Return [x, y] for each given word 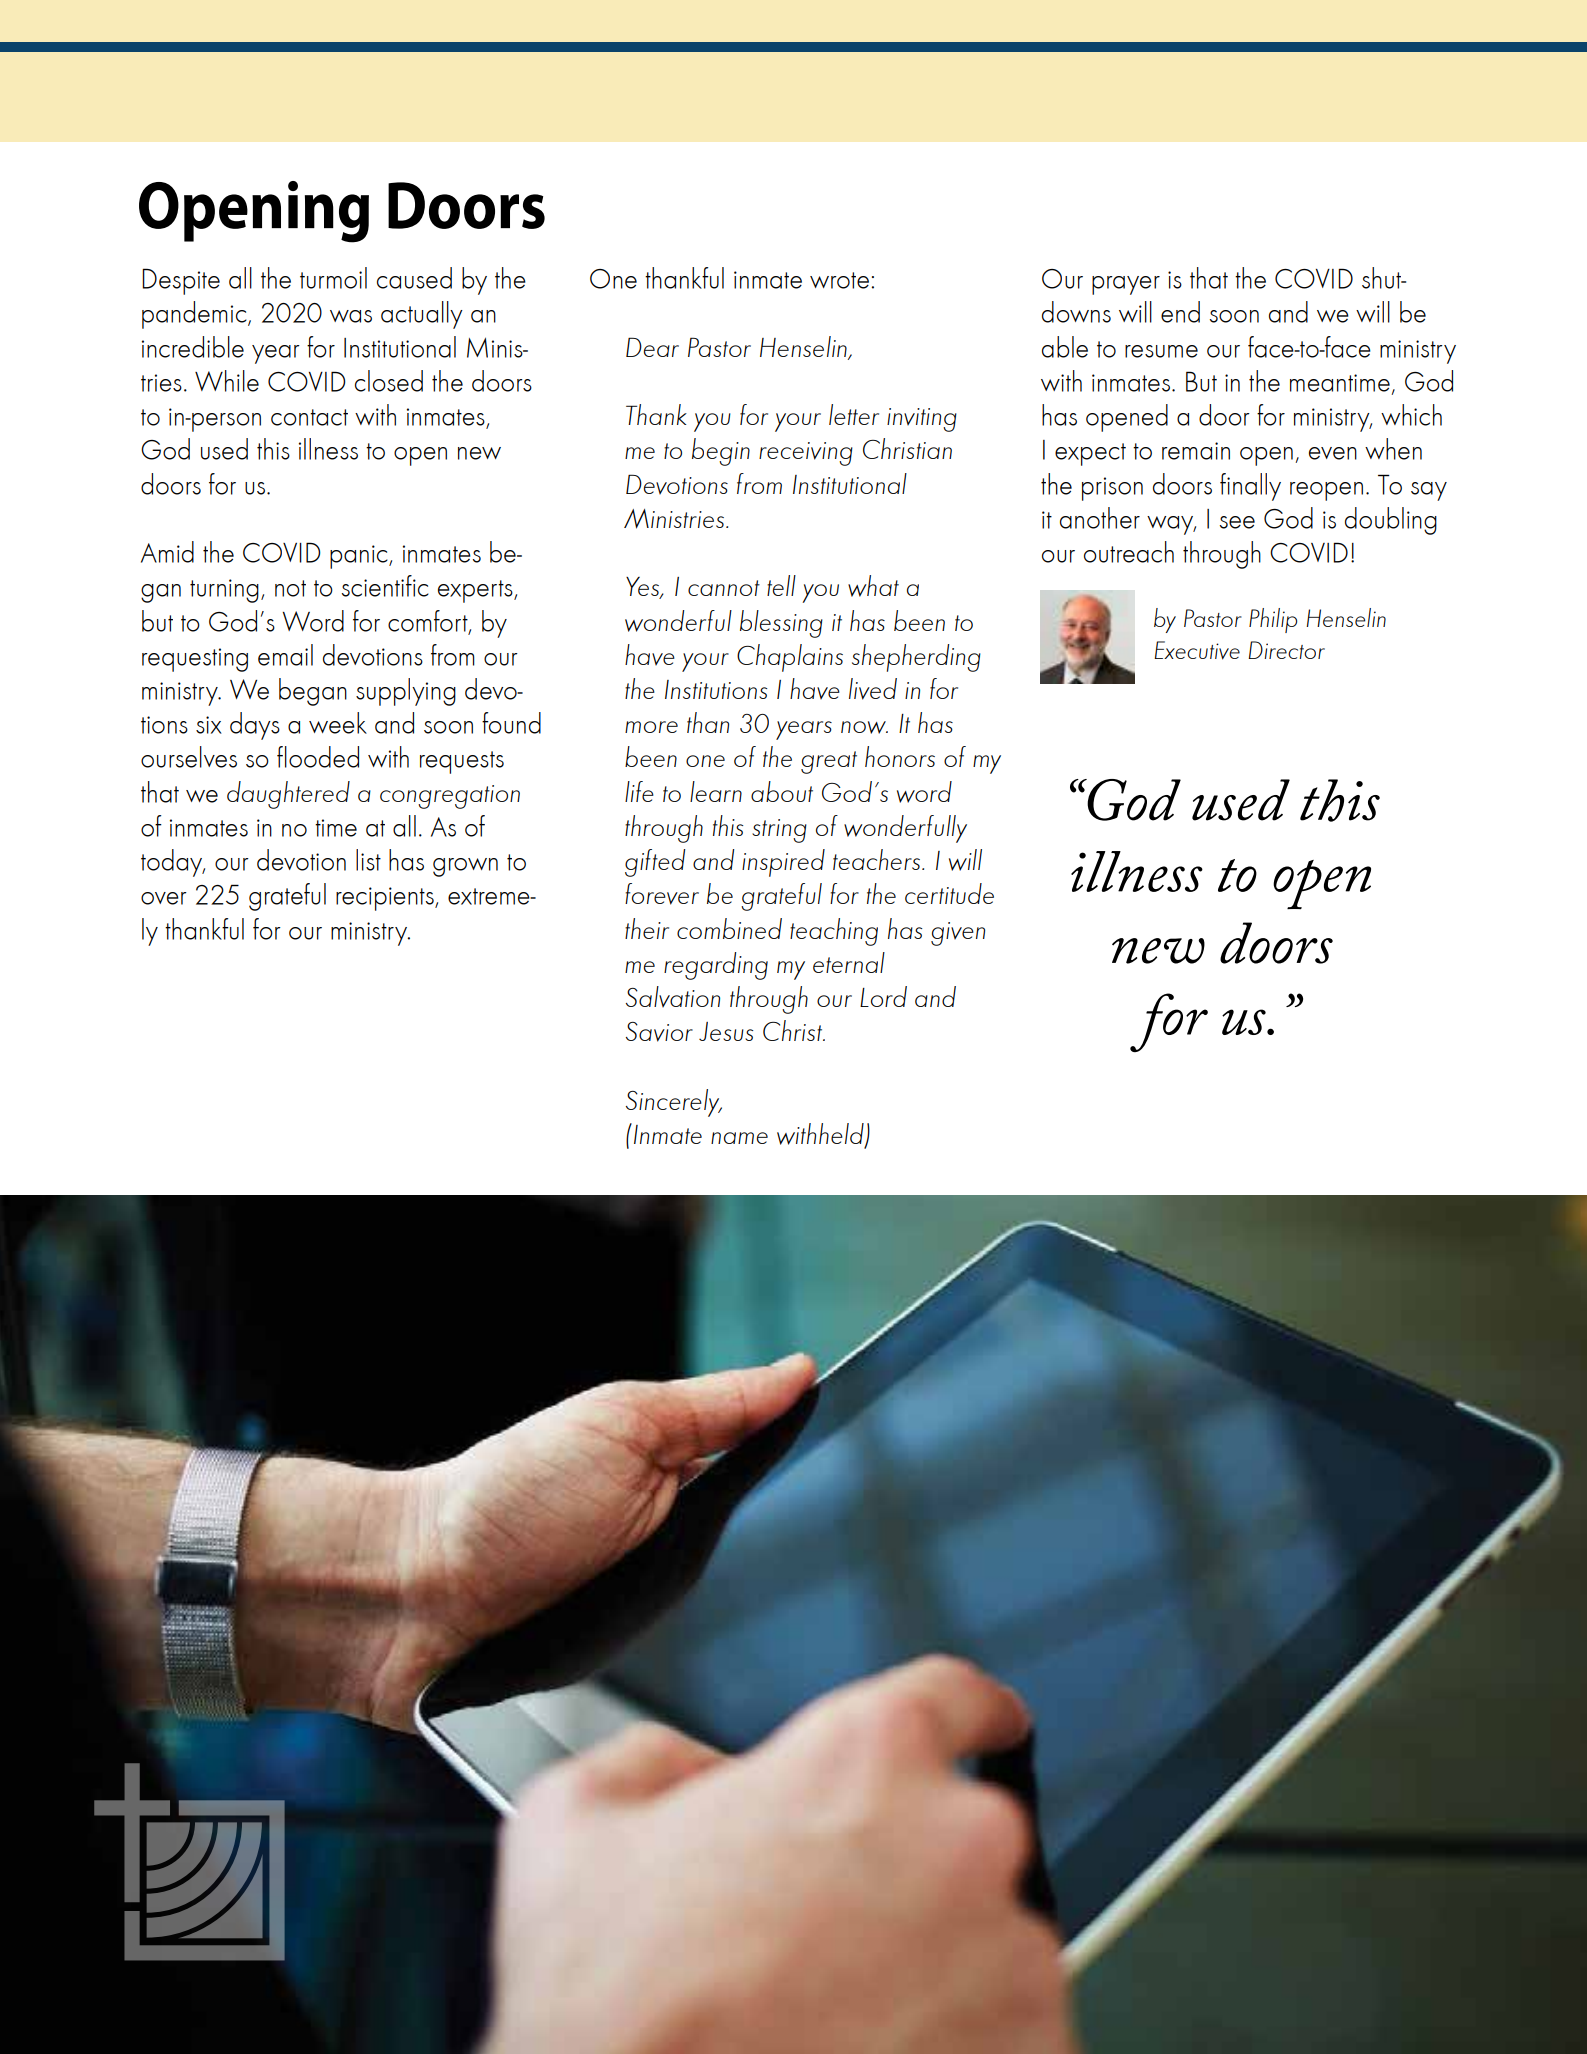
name [739, 1138]
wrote [839, 280]
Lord [883, 996]
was [351, 316]
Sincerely [674, 1103]
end [1180, 312]
